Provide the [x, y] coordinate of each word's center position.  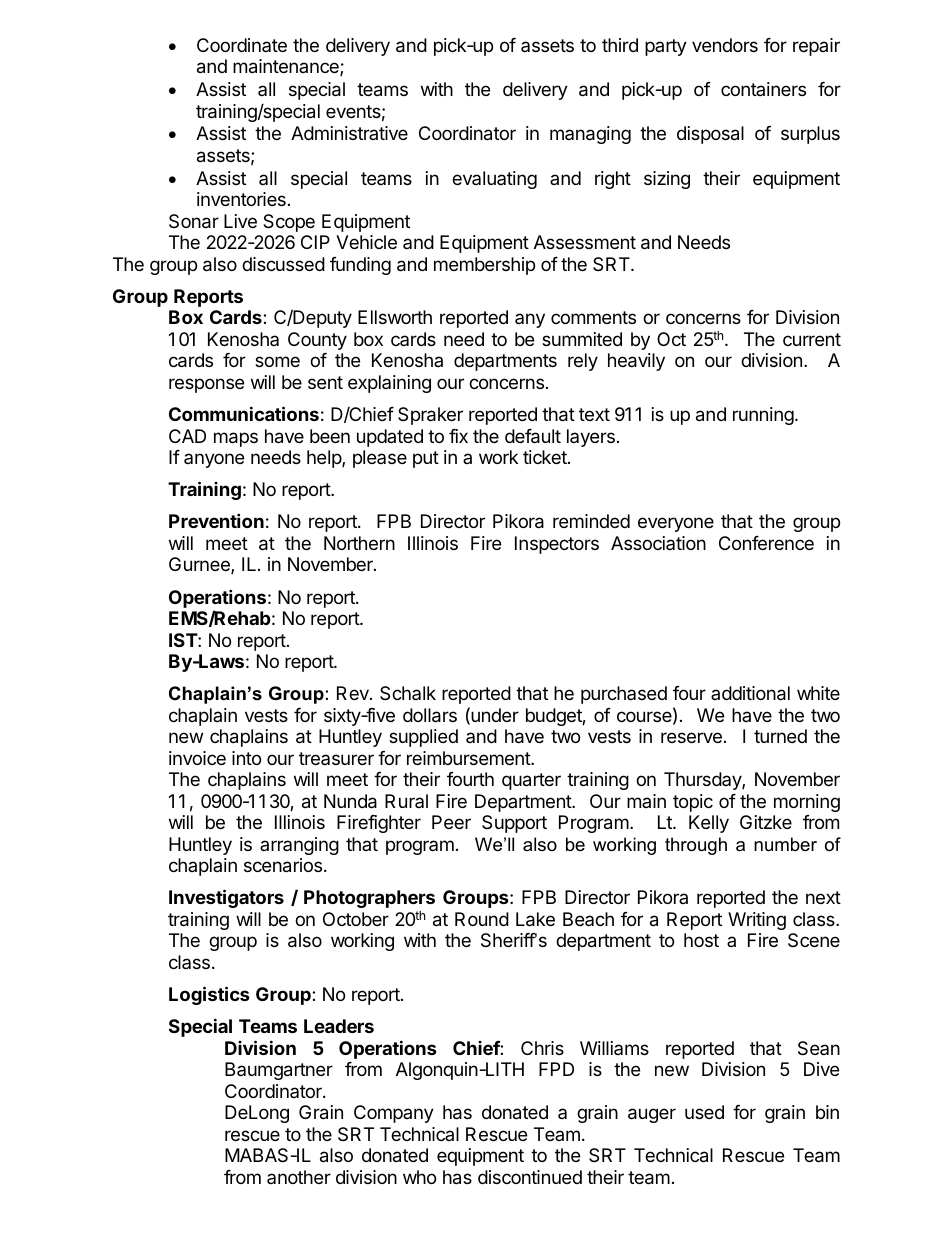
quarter [531, 781]
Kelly [709, 824]
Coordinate [242, 45]
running [763, 416]
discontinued [530, 1177]
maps [236, 439]
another [299, 1177]
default [533, 436]
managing [590, 135]
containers [763, 89]
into [246, 758]
